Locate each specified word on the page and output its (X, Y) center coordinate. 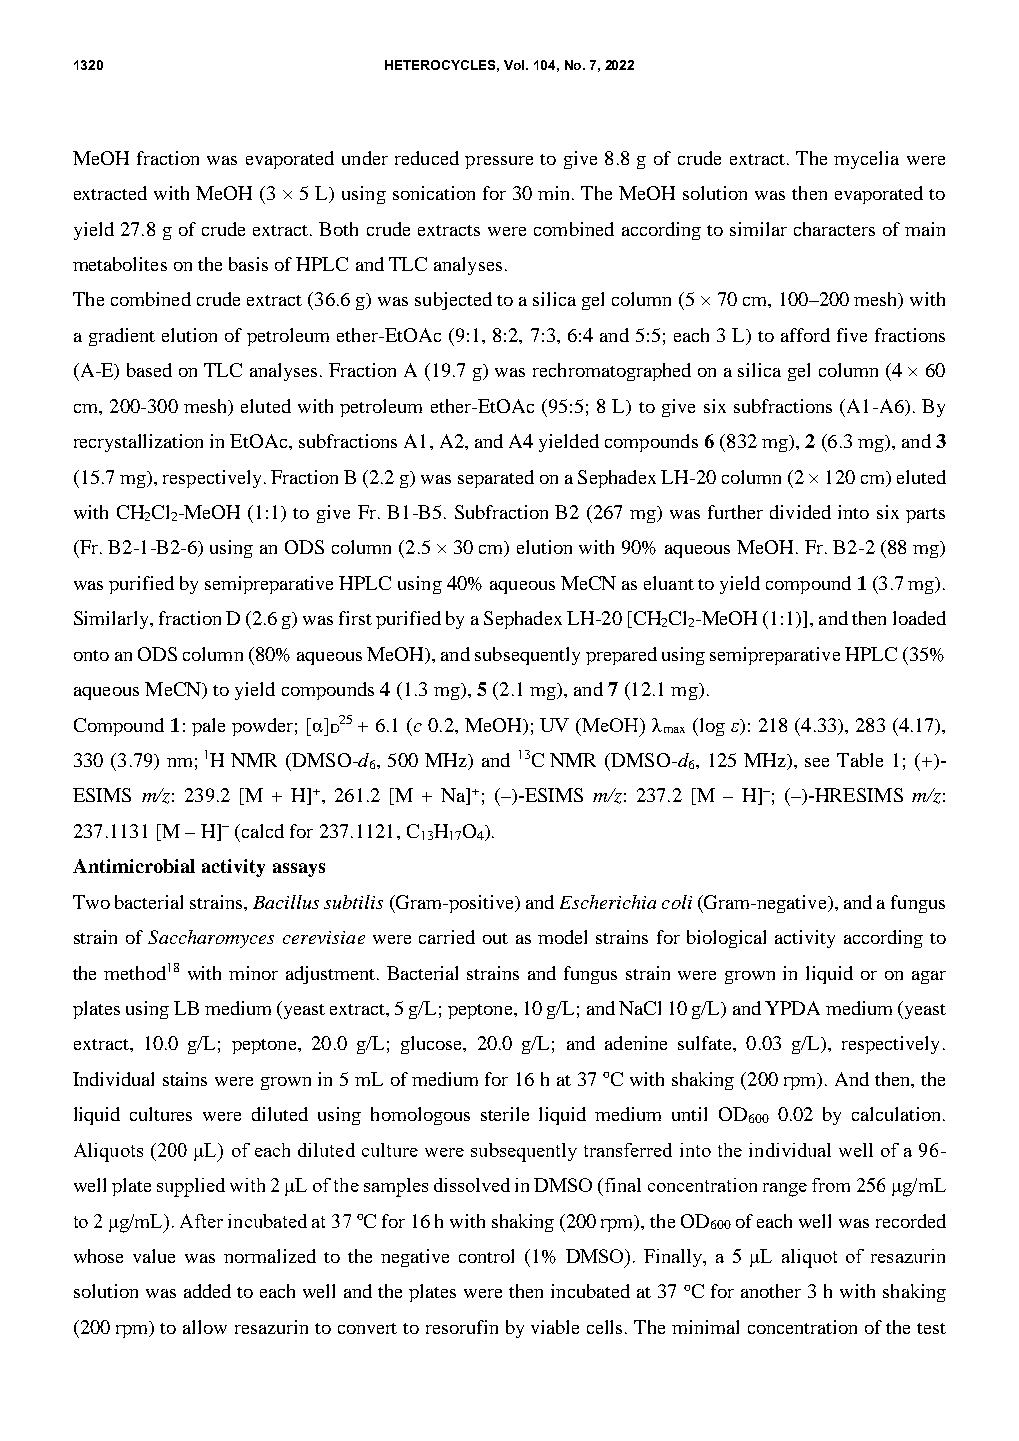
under (365, 158)
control (486, 1256)
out (495, 938)
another (771, 1291)
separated (496, 479)
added (207, 1291)
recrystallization (138, 443)
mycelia (866, 160)
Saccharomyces (211, 939)
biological (726, 939)
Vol (515, 65)
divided (800, 512)
